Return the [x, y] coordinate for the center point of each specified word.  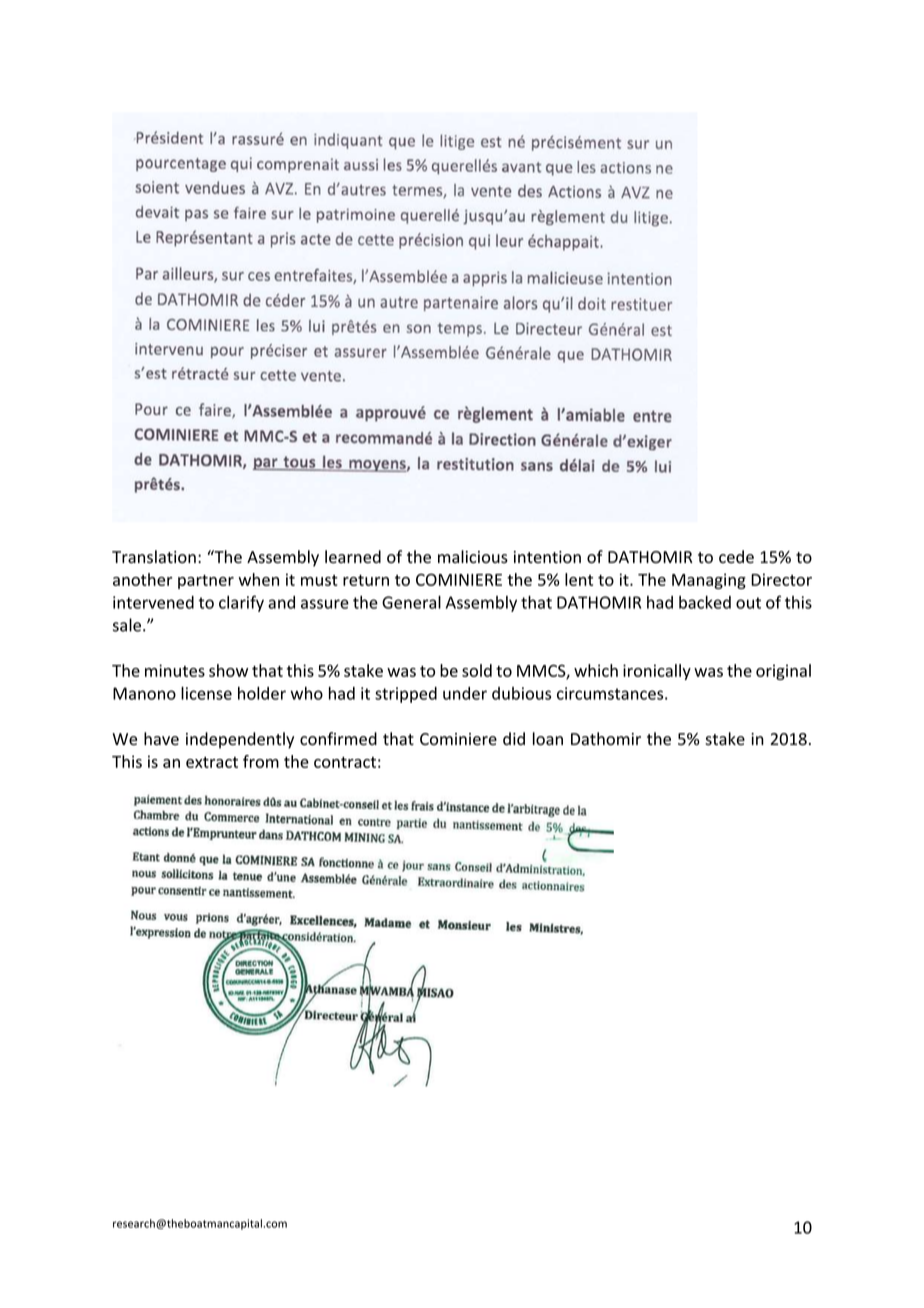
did [514, 739]
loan [548, 739]
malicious [473, 557]
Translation [154, 557]
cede [736, 557]
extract [212, 762]
